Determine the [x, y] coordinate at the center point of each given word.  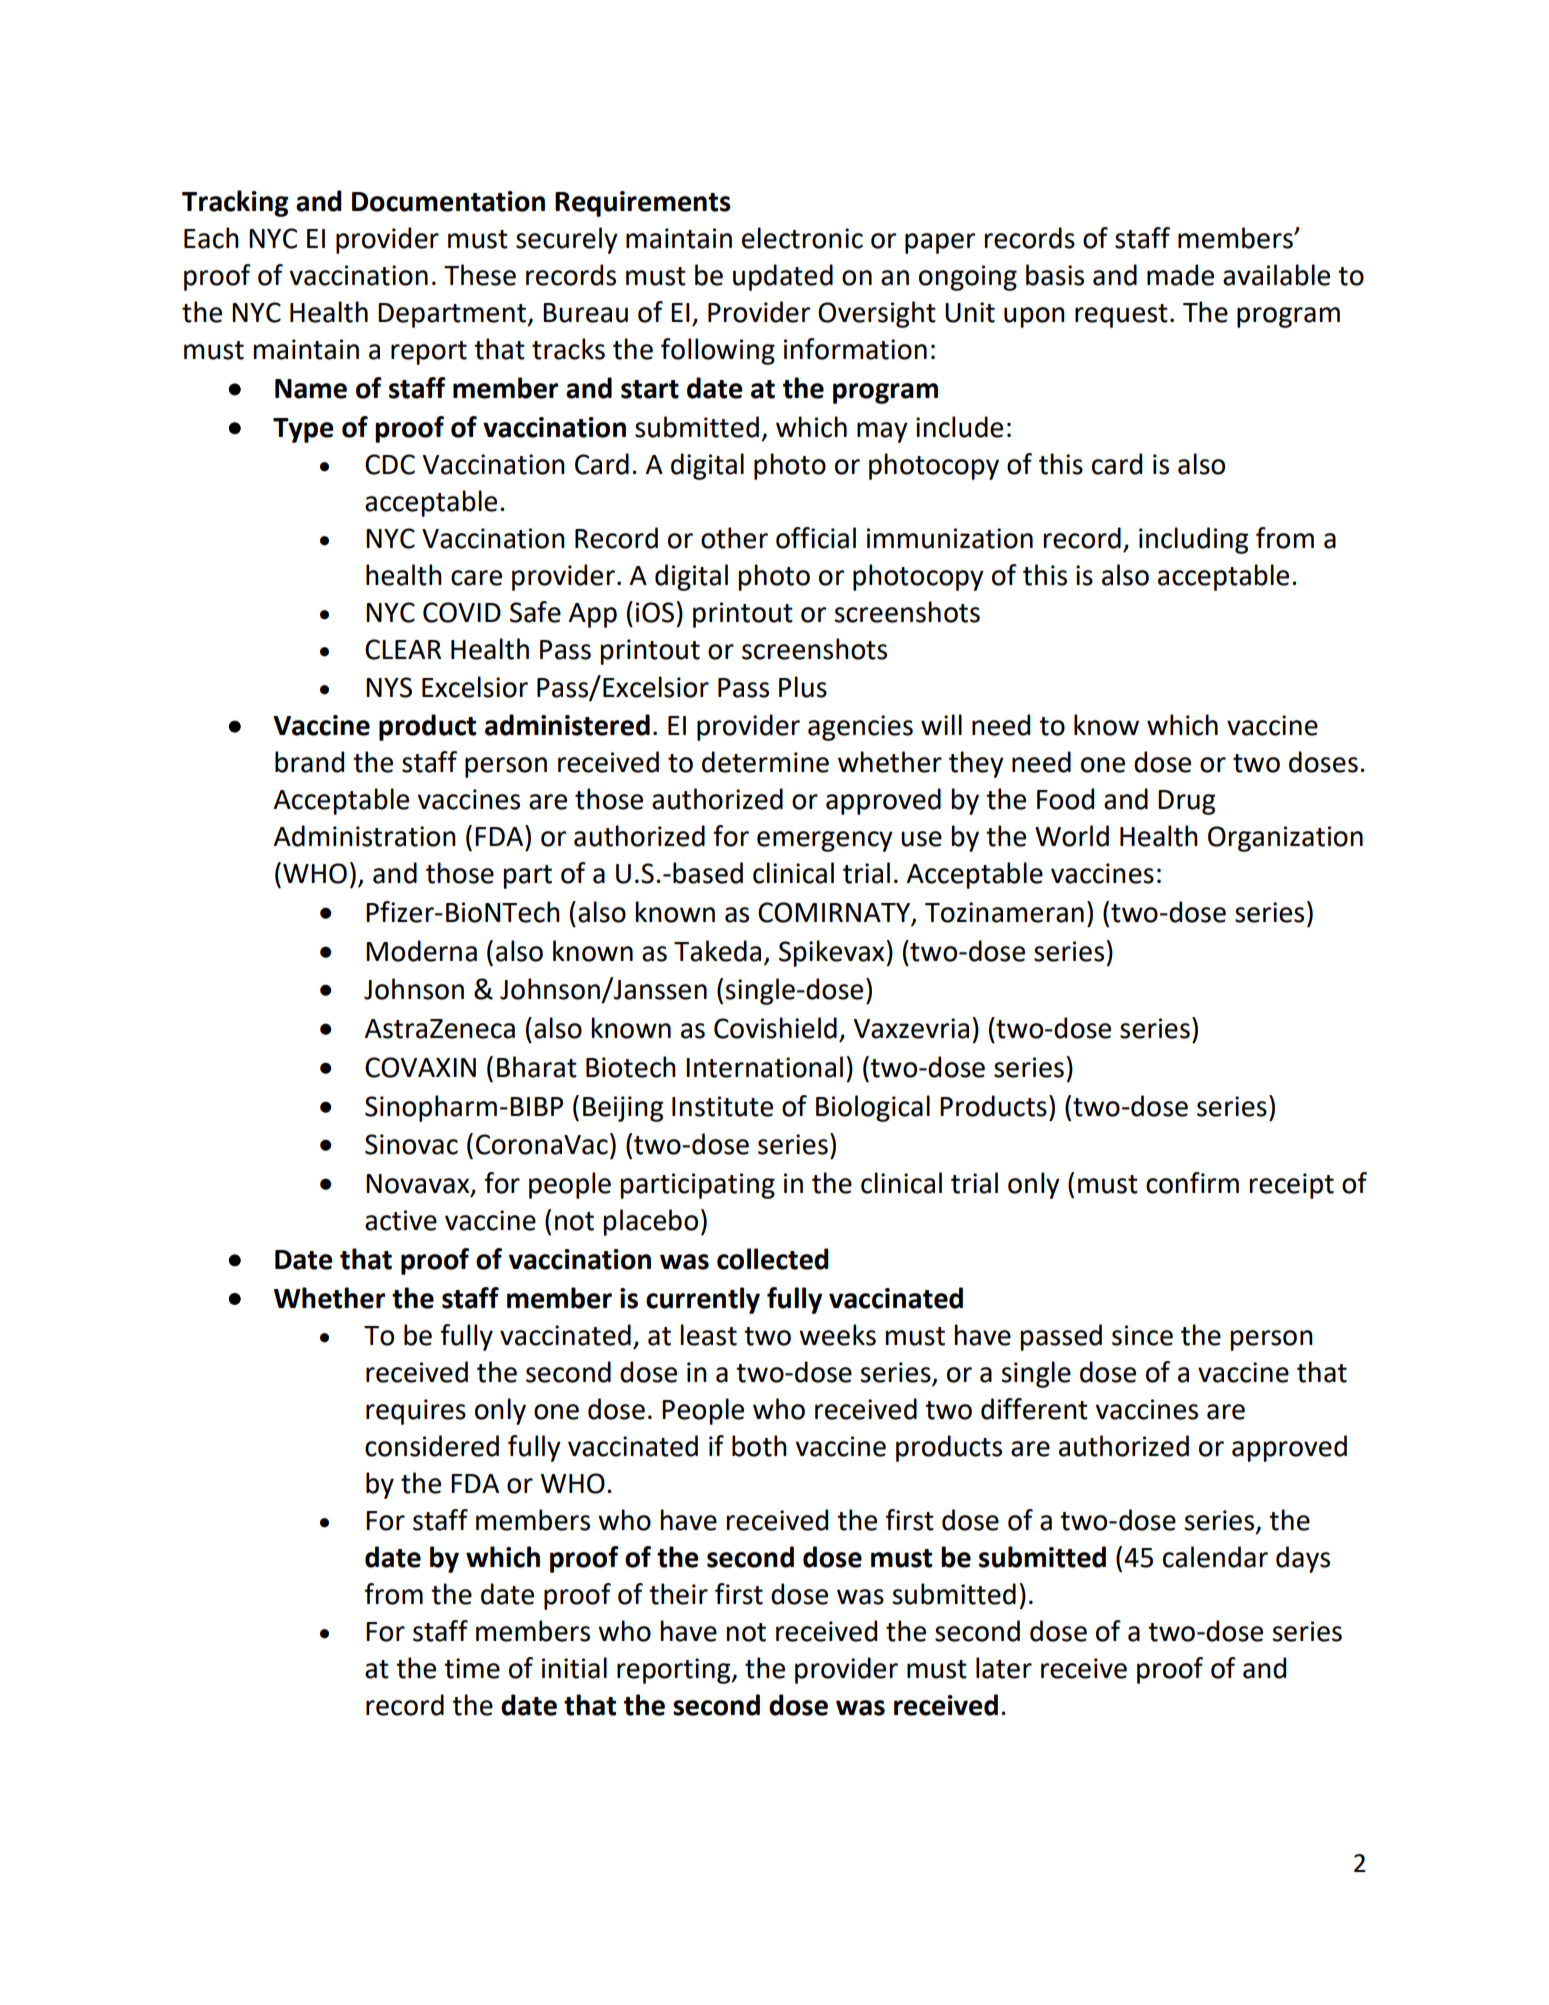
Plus [803, 687]
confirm [1192, 1183]
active [401, 1220]
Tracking [235, 203]
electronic [802, 238]
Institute [722, 1106]
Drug [1186, 802]
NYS [389, 687]
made [1180, 275]
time [472, 1668]
